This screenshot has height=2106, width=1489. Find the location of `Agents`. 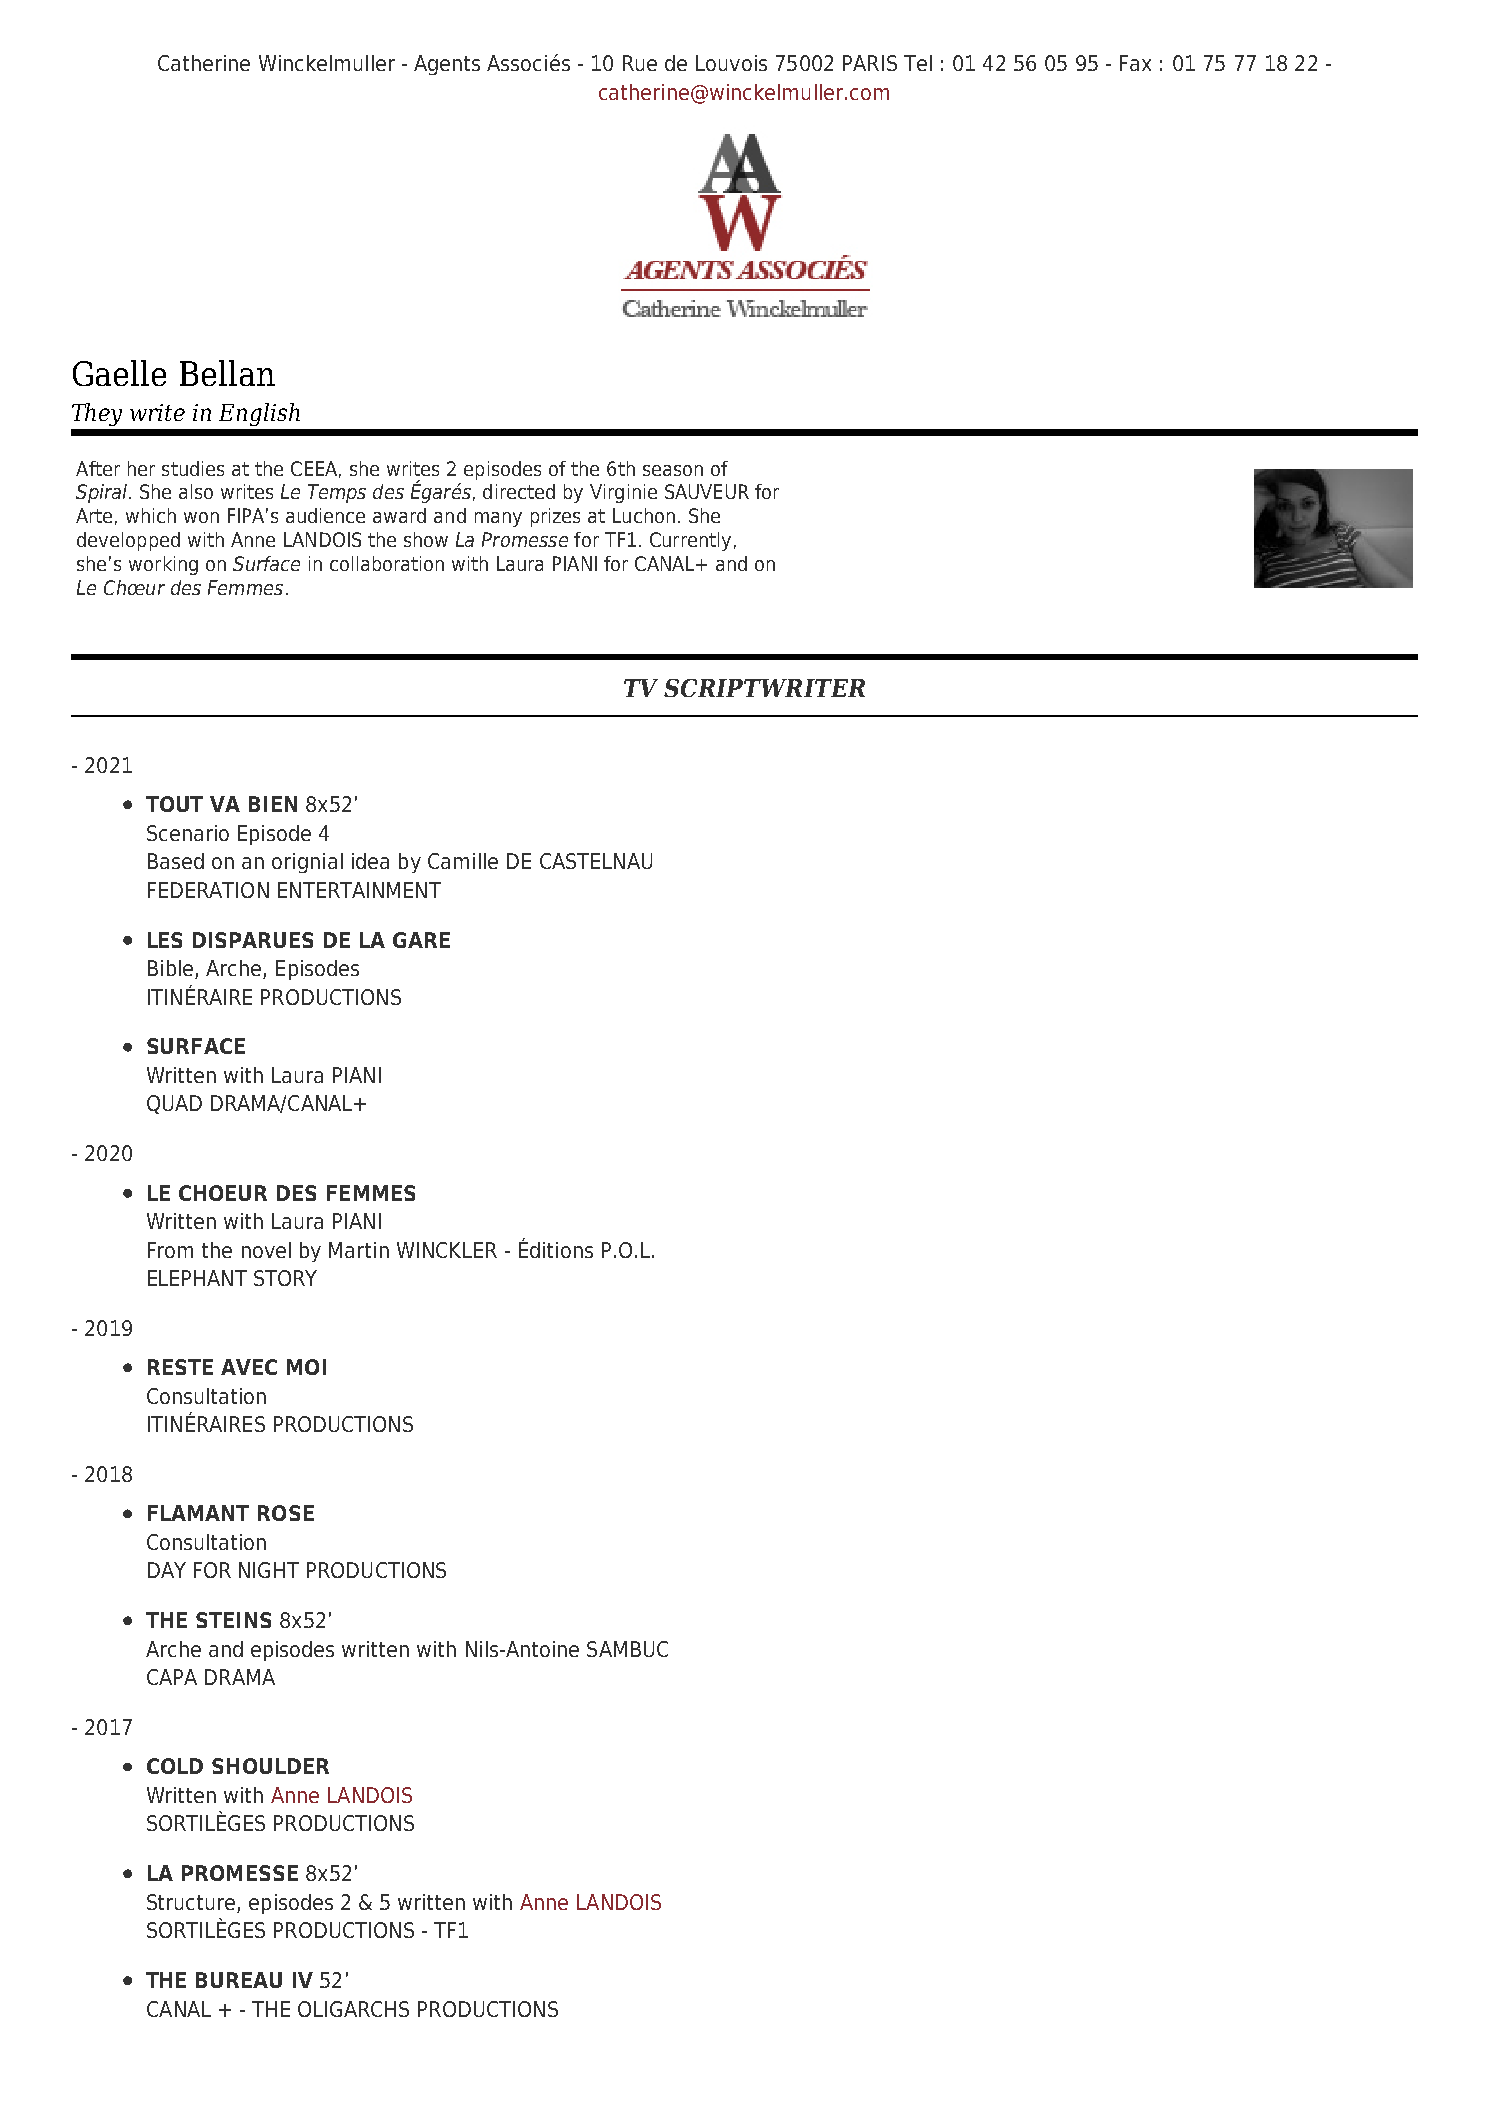

Agents is located at coordinates (447, 65).
